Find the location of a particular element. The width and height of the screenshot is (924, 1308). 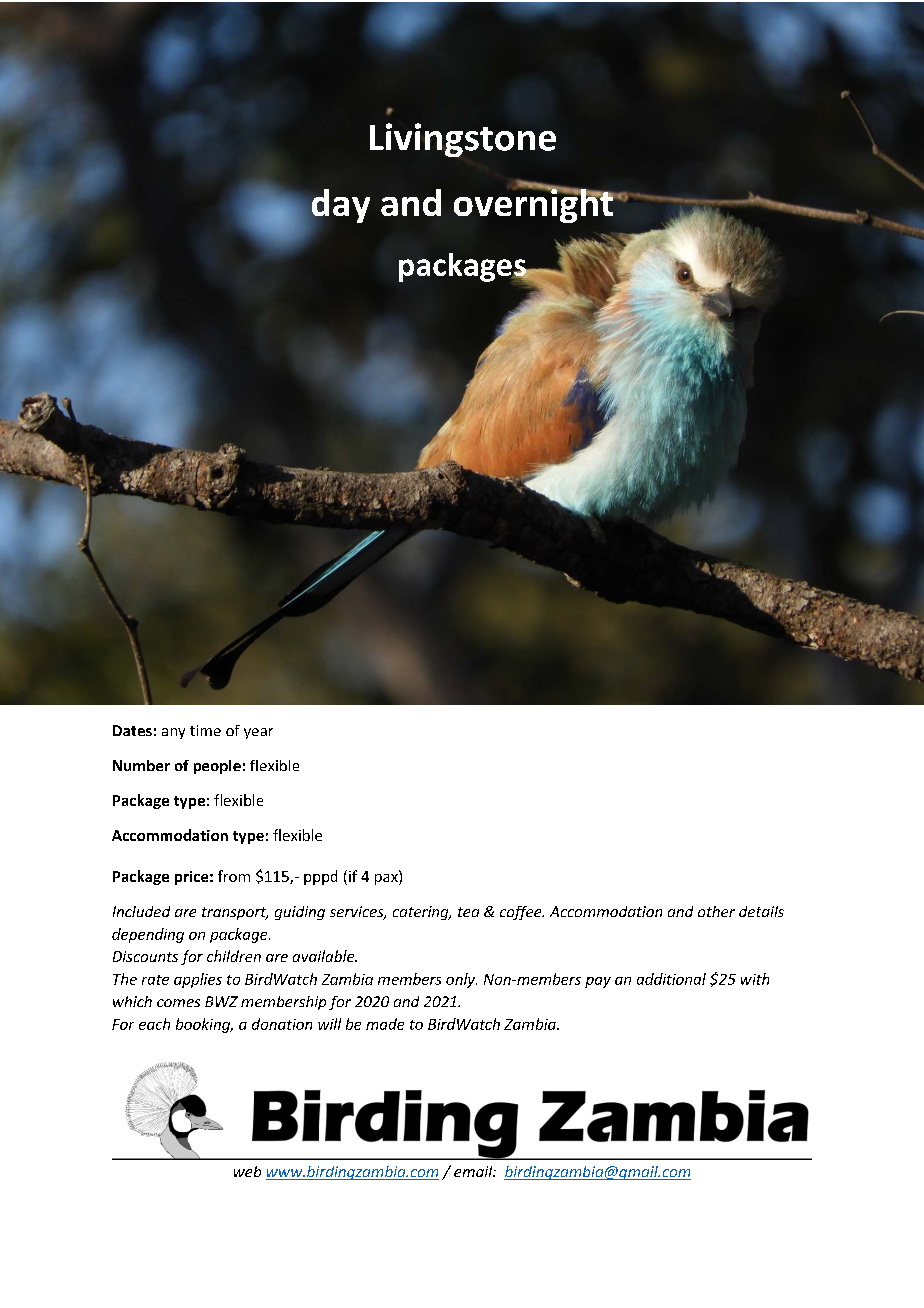

made is located at coordinates (385, 1024).
